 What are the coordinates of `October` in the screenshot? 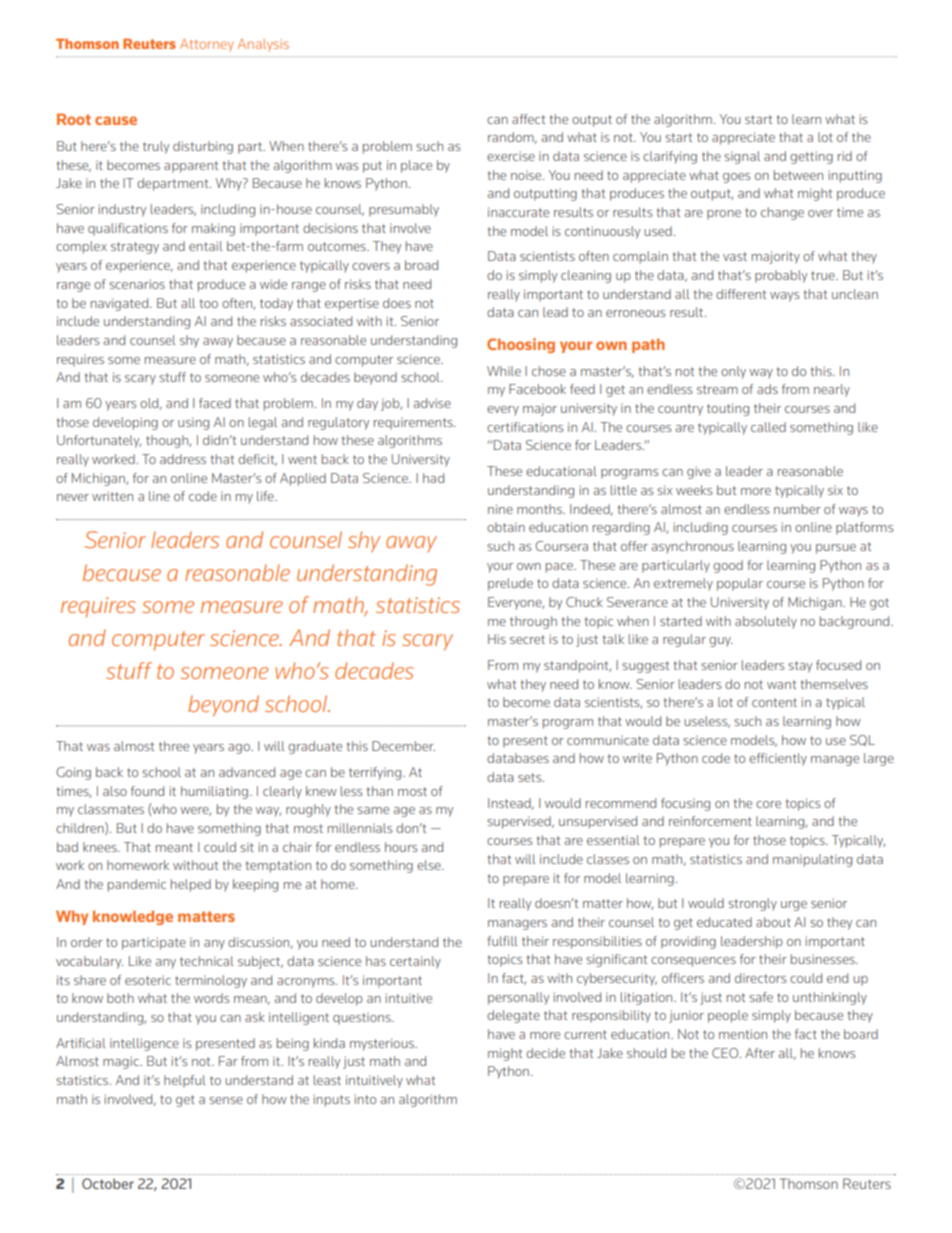 It's located at (108, 1183).
